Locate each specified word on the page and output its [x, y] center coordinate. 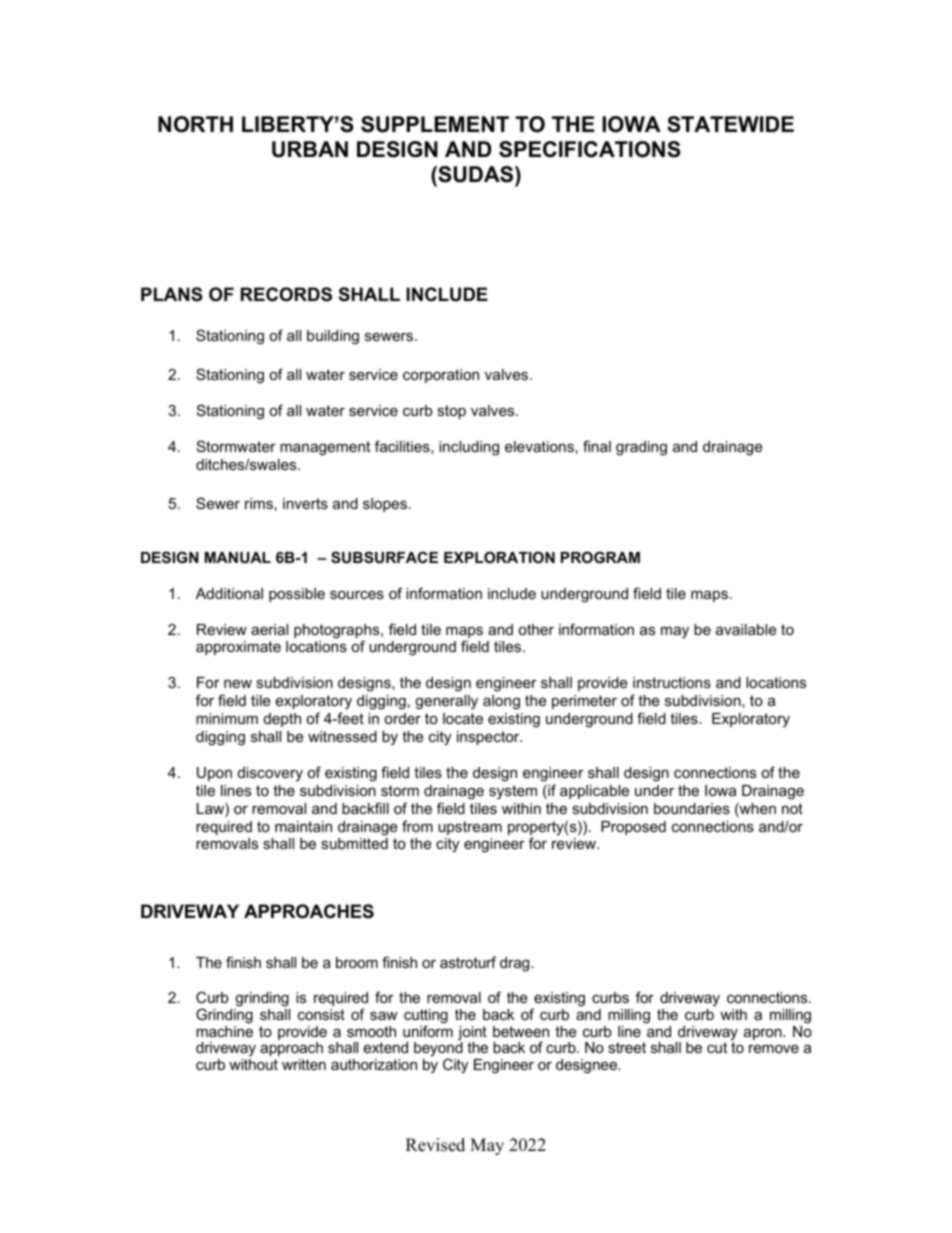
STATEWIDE [730, 124]
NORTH [195, 124]
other [536, 629]
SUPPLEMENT [435, 124]
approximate [238, 648]
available [746, 629]
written [304, 1064]
